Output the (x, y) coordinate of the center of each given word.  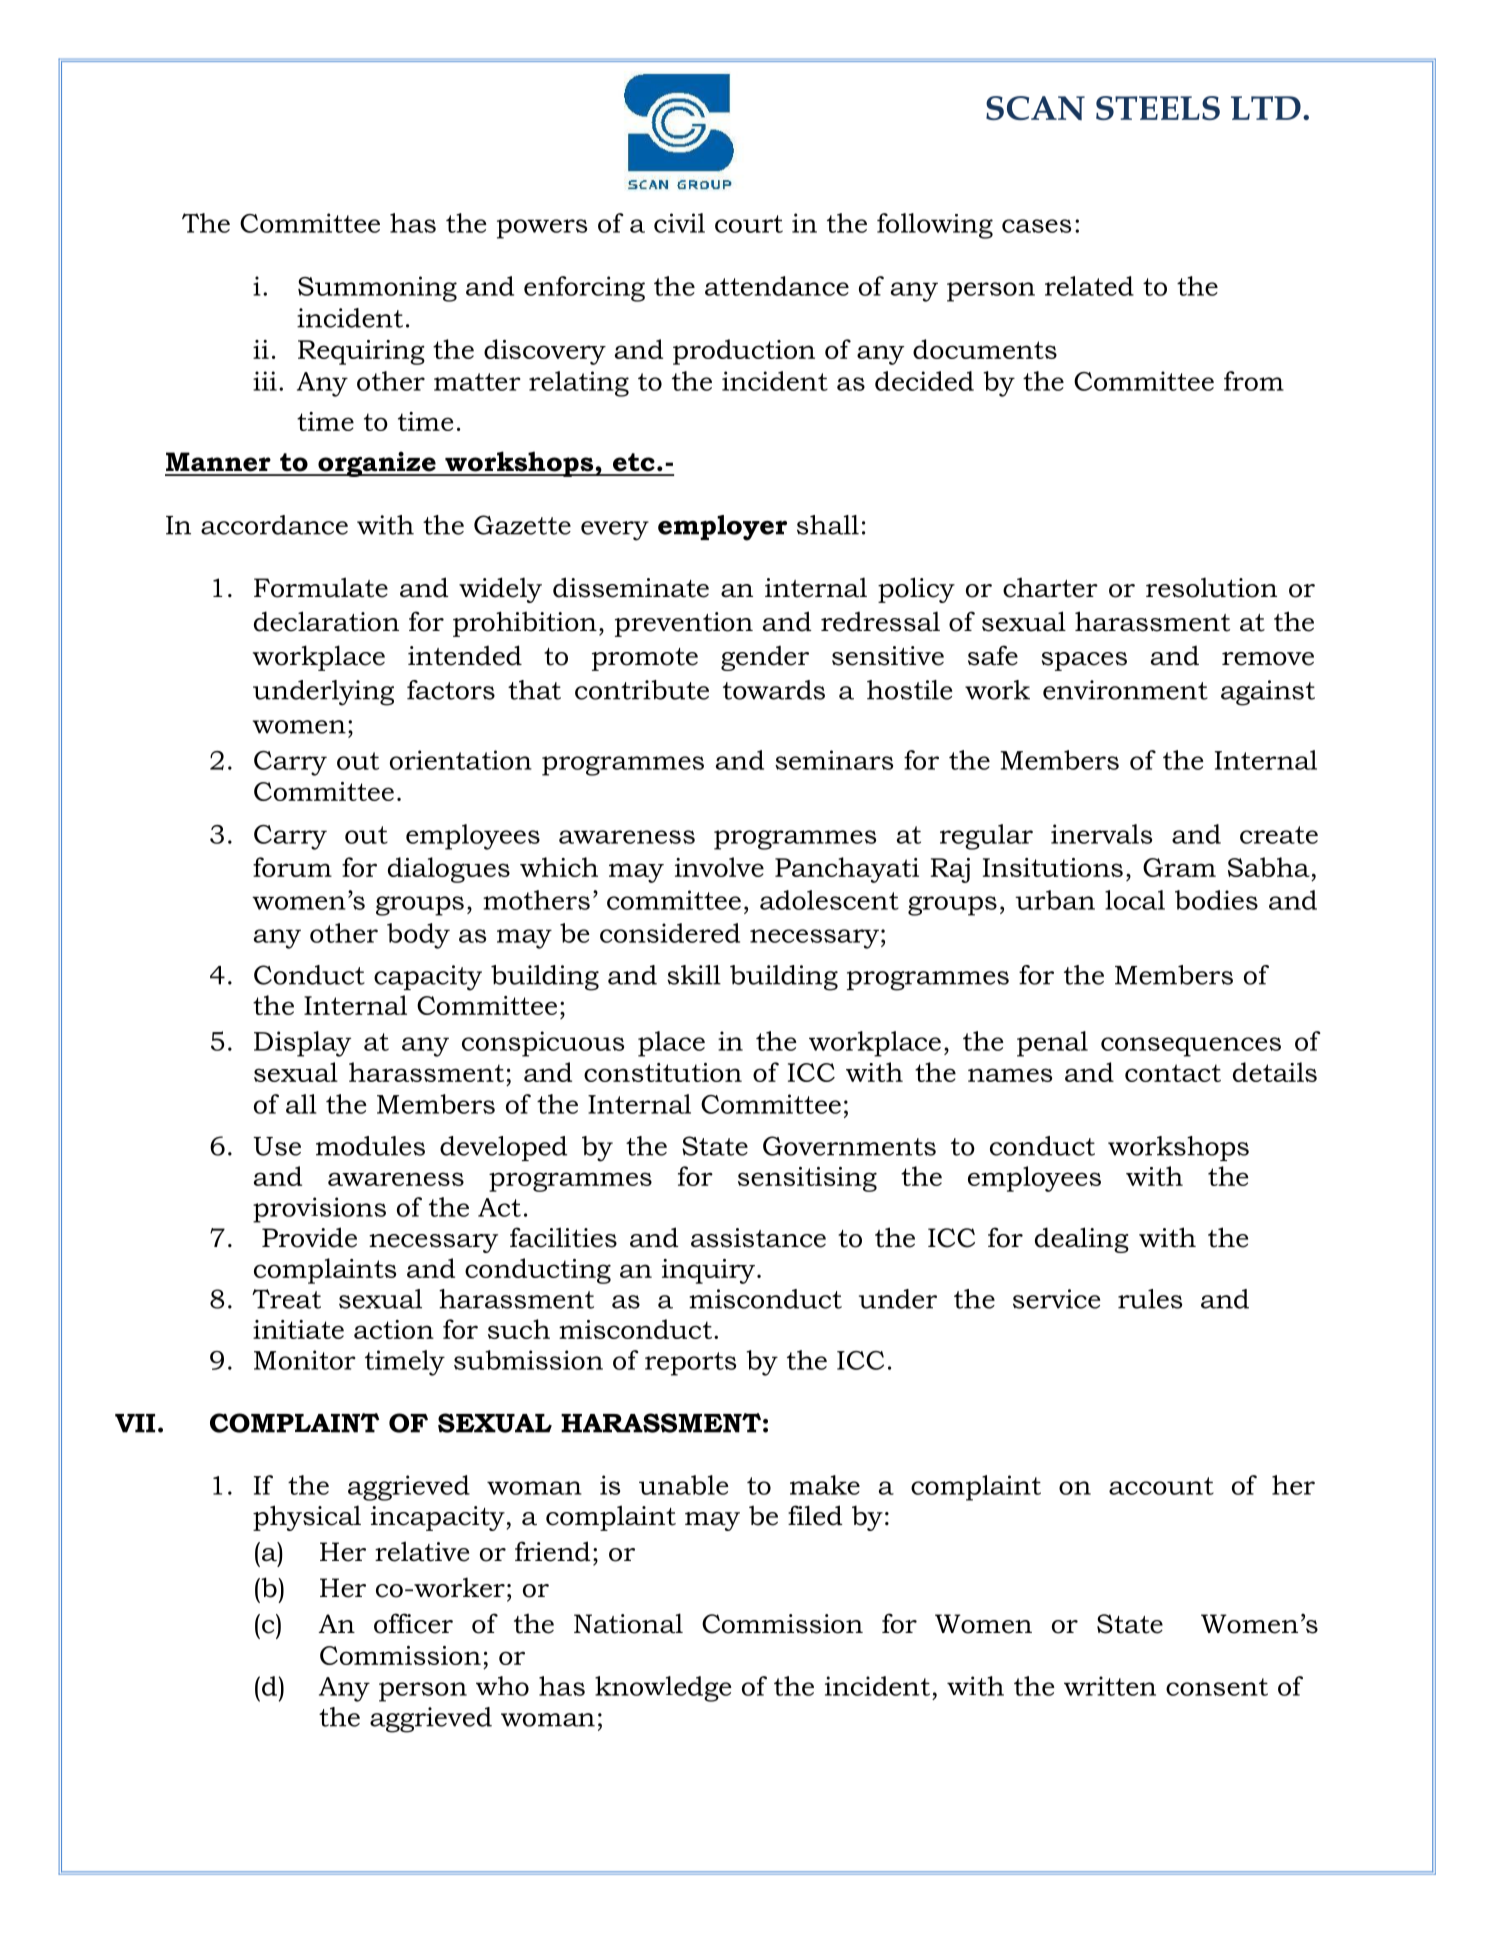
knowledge (663, 1689)
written (1110, 1686)
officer (413, 1623)
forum (292, 867)
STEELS (1158, 108)
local (1135, 900)
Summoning (377, 289)
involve (719, 867)
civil (679, 223)
